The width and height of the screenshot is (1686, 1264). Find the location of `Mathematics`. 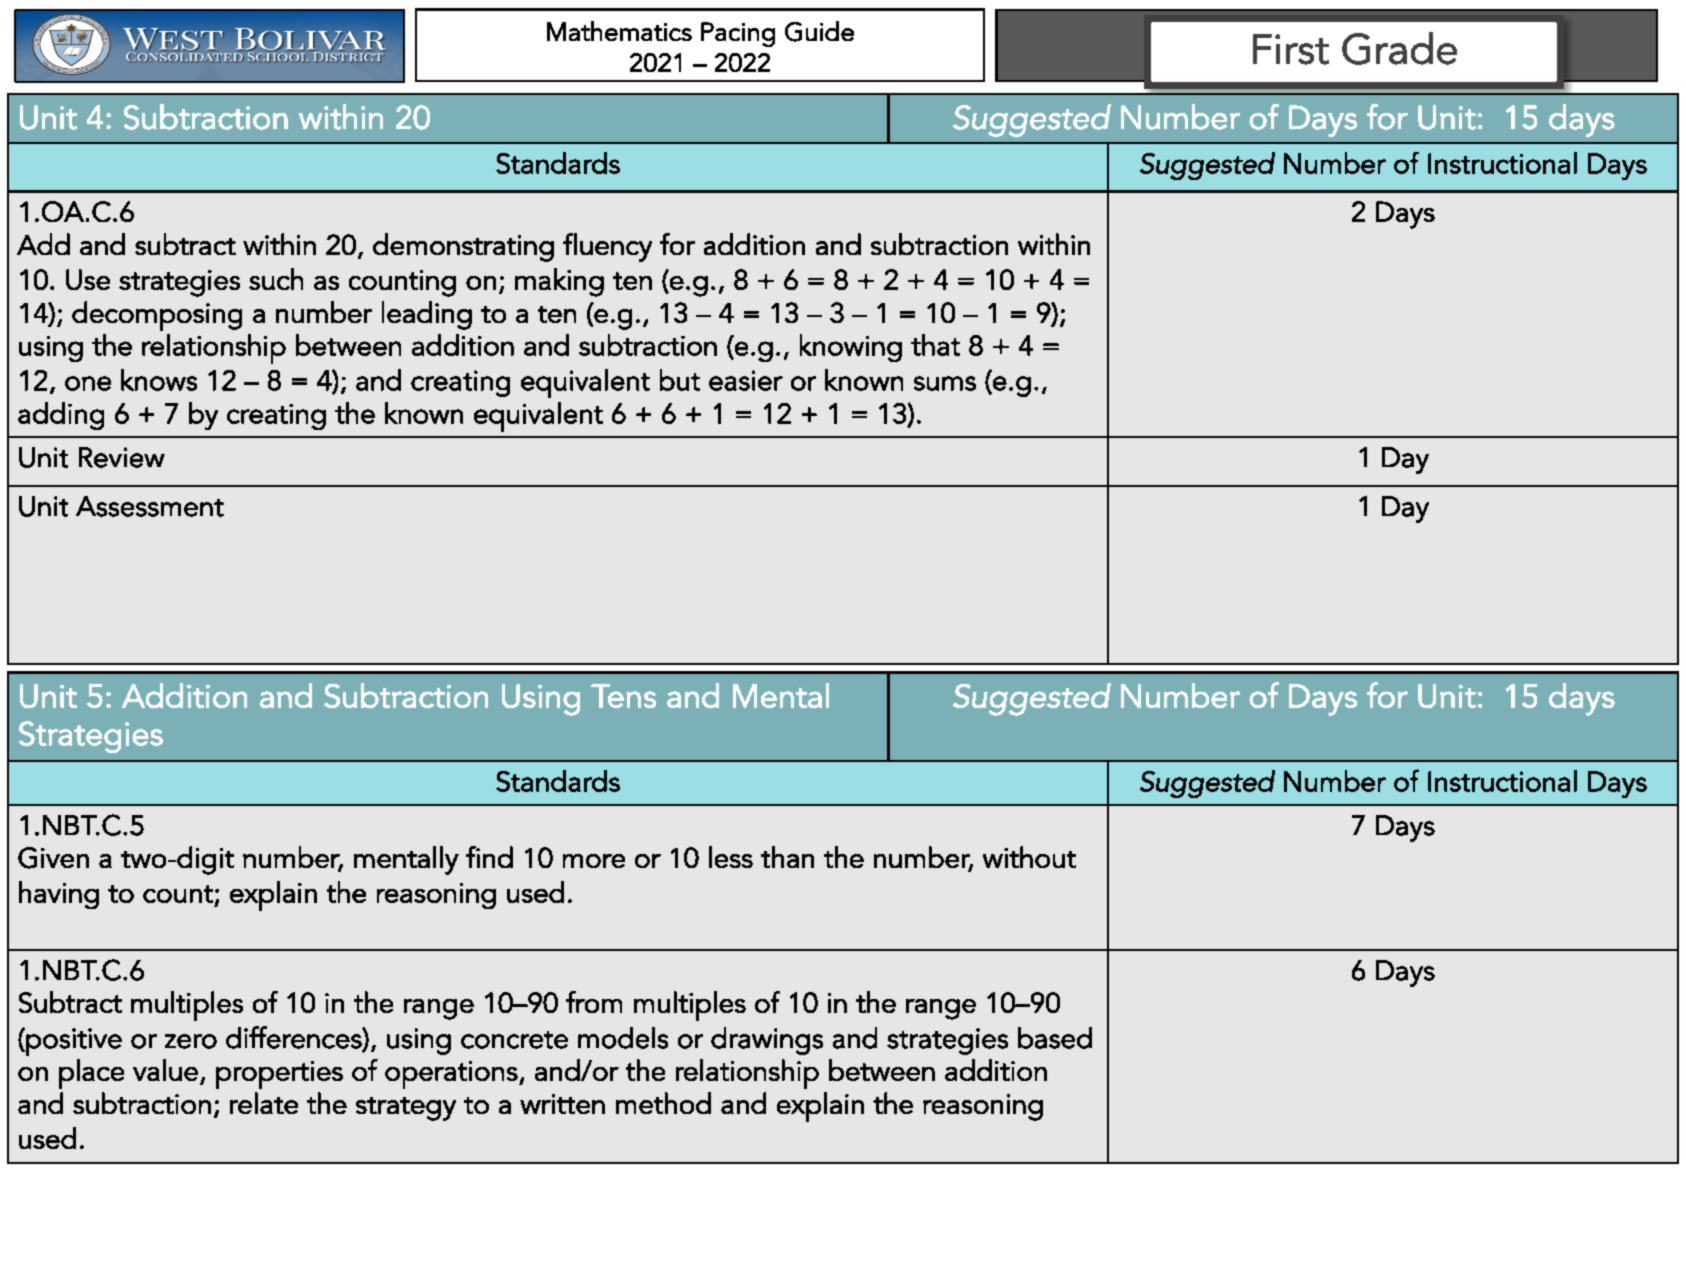

Mathematics is located at coordinates (619, 31).
